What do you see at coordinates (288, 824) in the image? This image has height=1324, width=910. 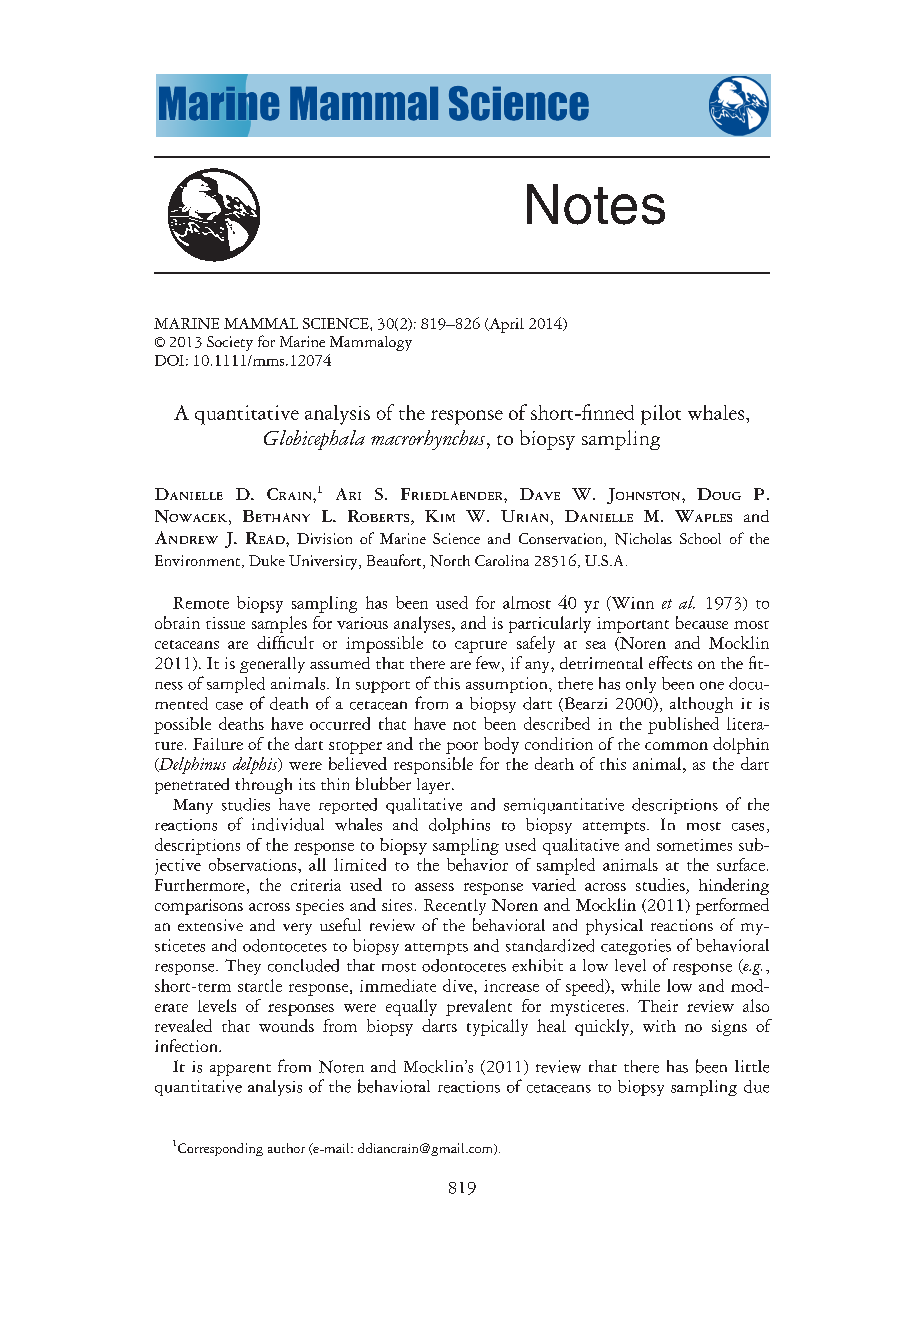 I see `individual` at bounding box center [288, 824].
